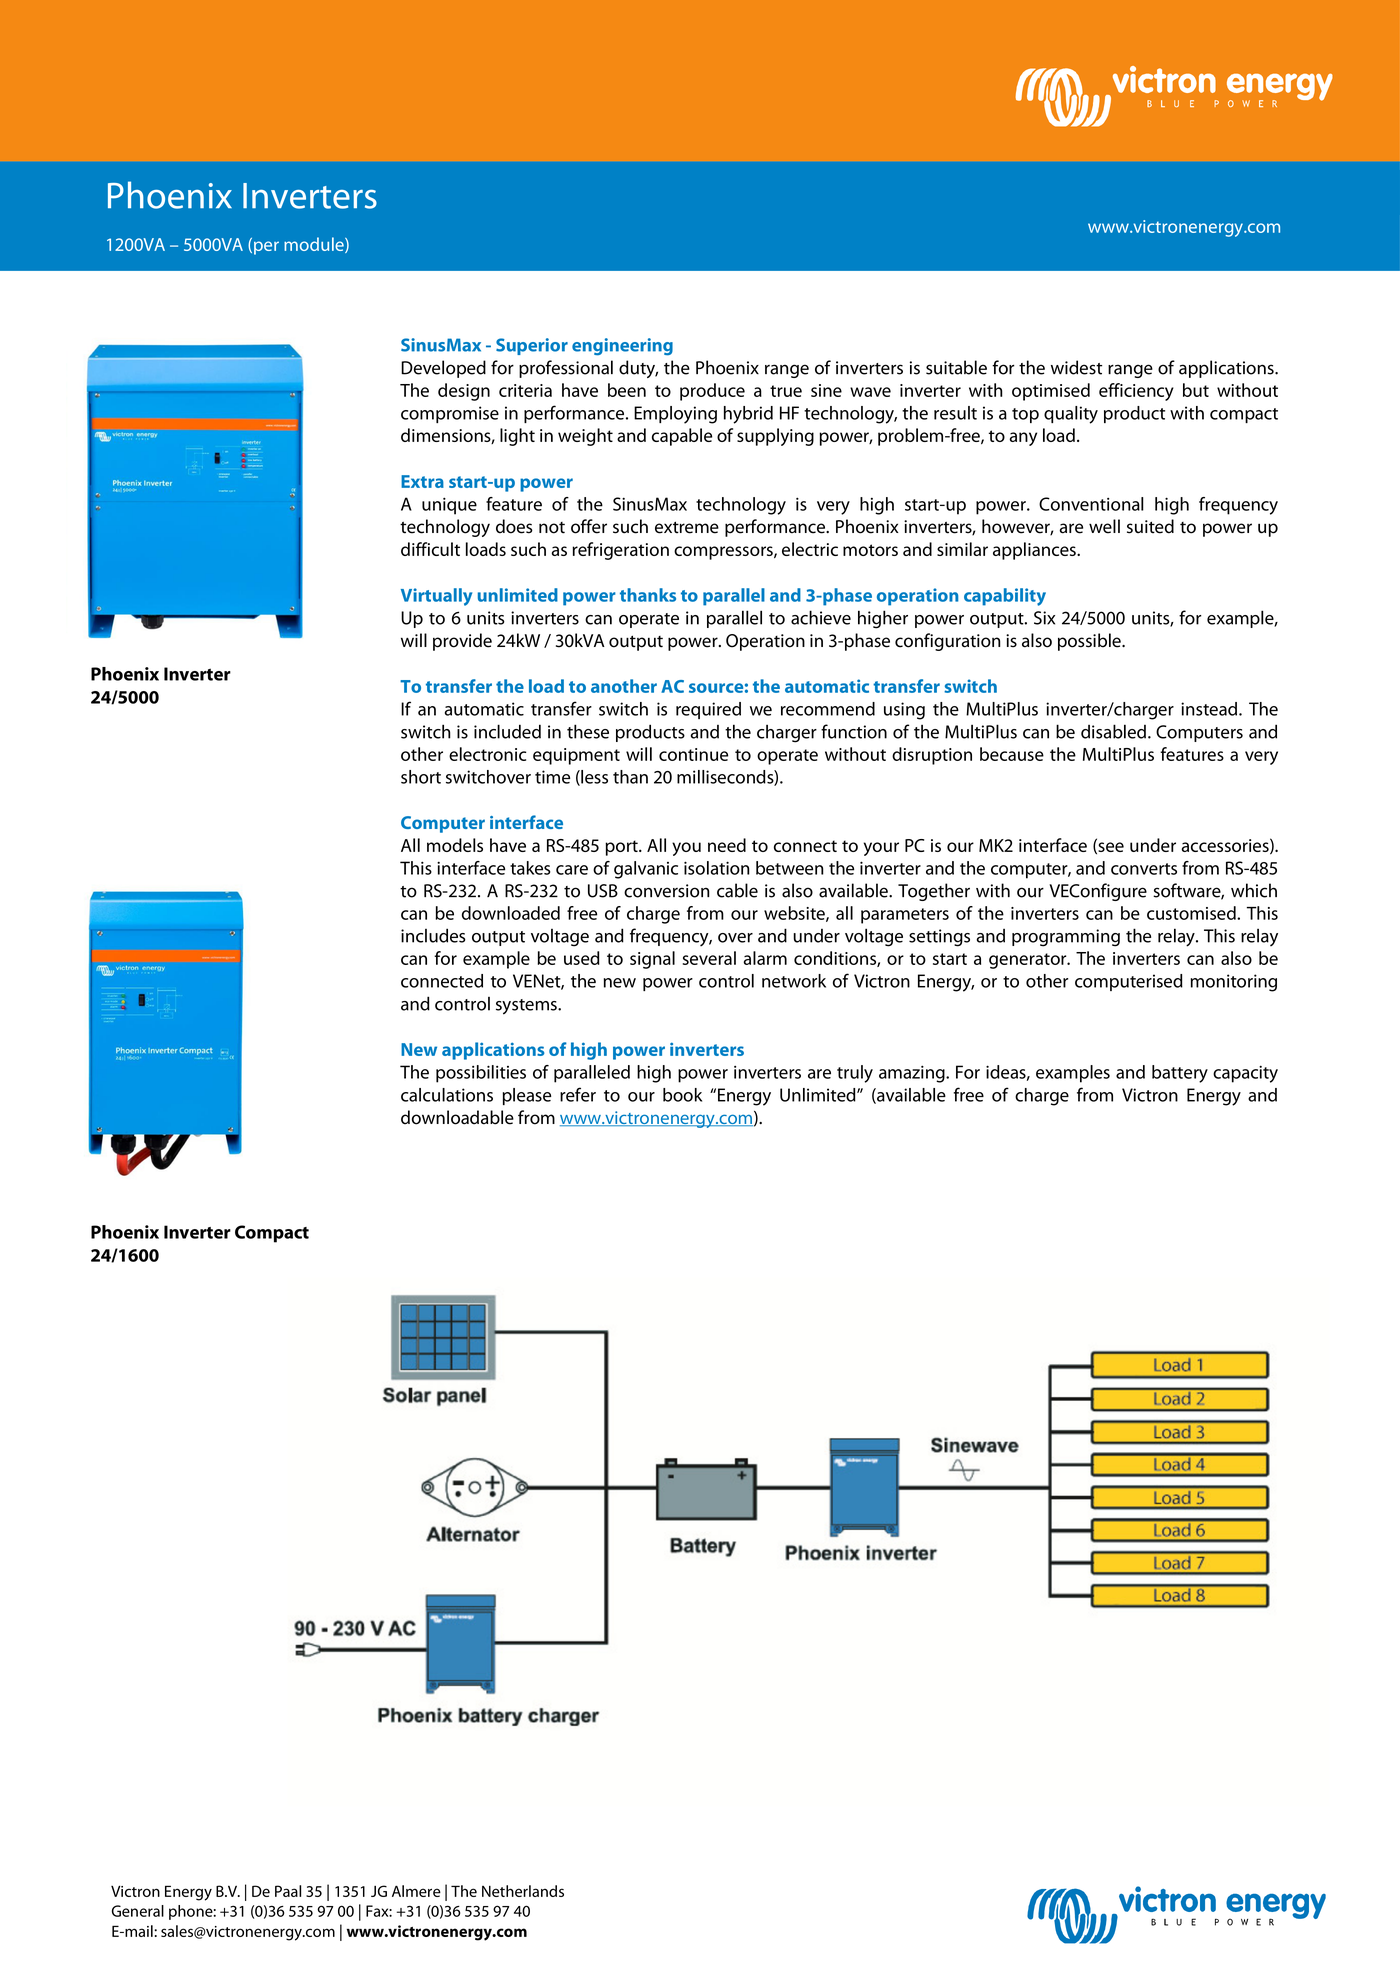 The height and width of the screenshot is (1980, 1400). I want to click on possible, so click(1090, 642).
